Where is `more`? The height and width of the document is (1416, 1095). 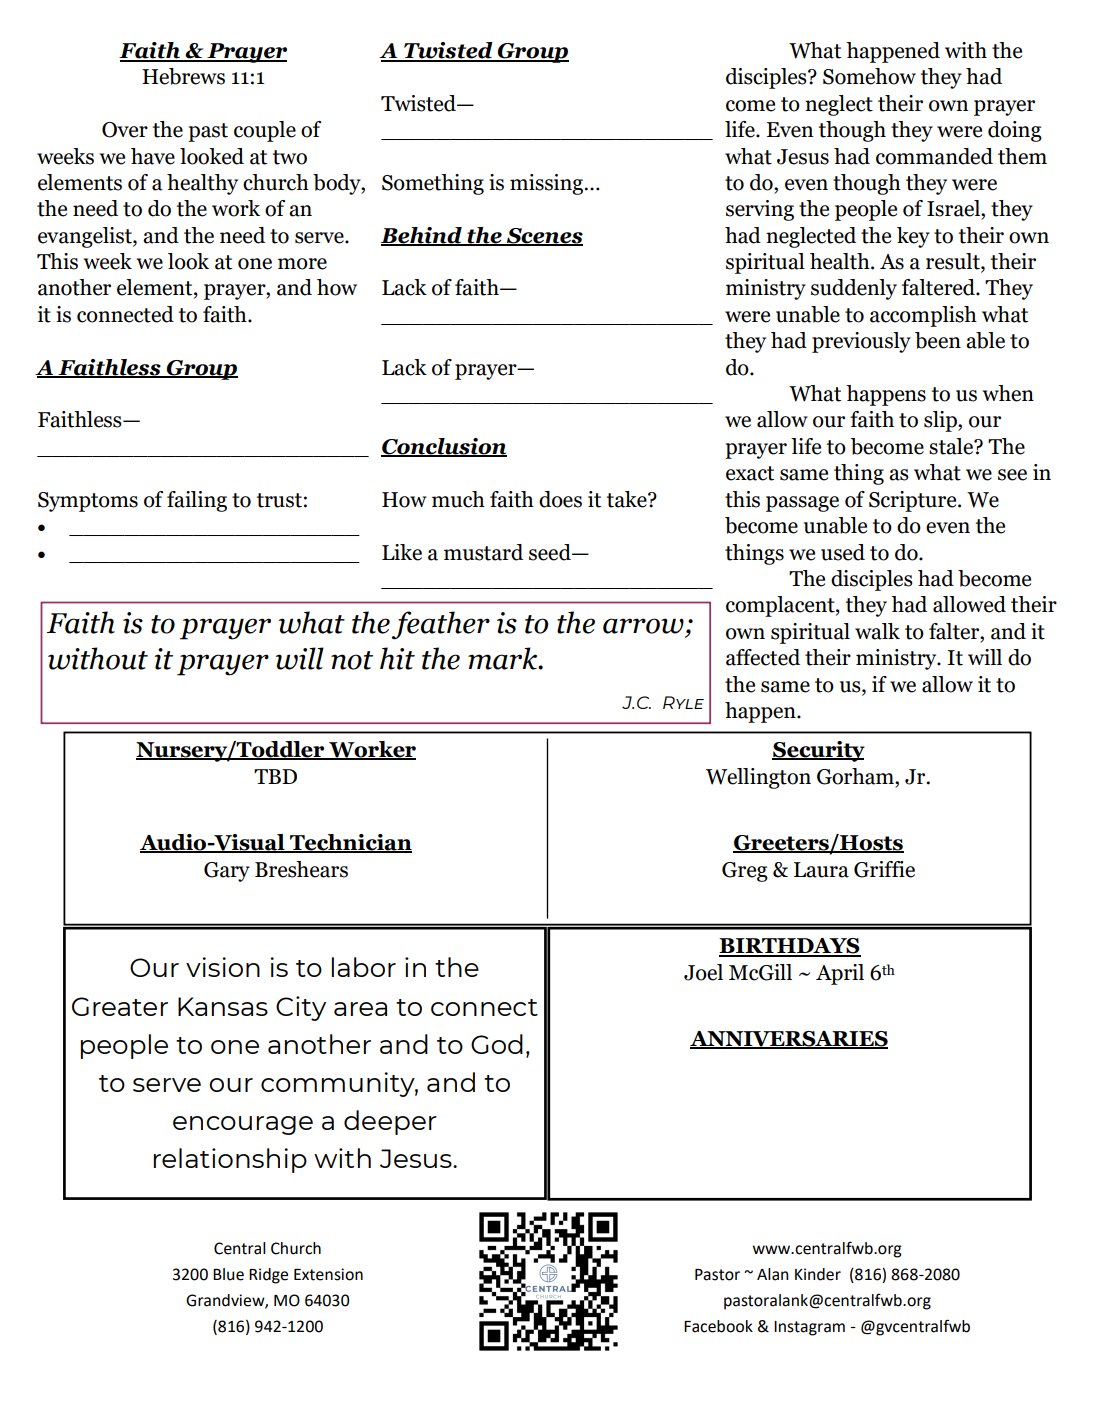 more is located at coordinates (302, 264).
